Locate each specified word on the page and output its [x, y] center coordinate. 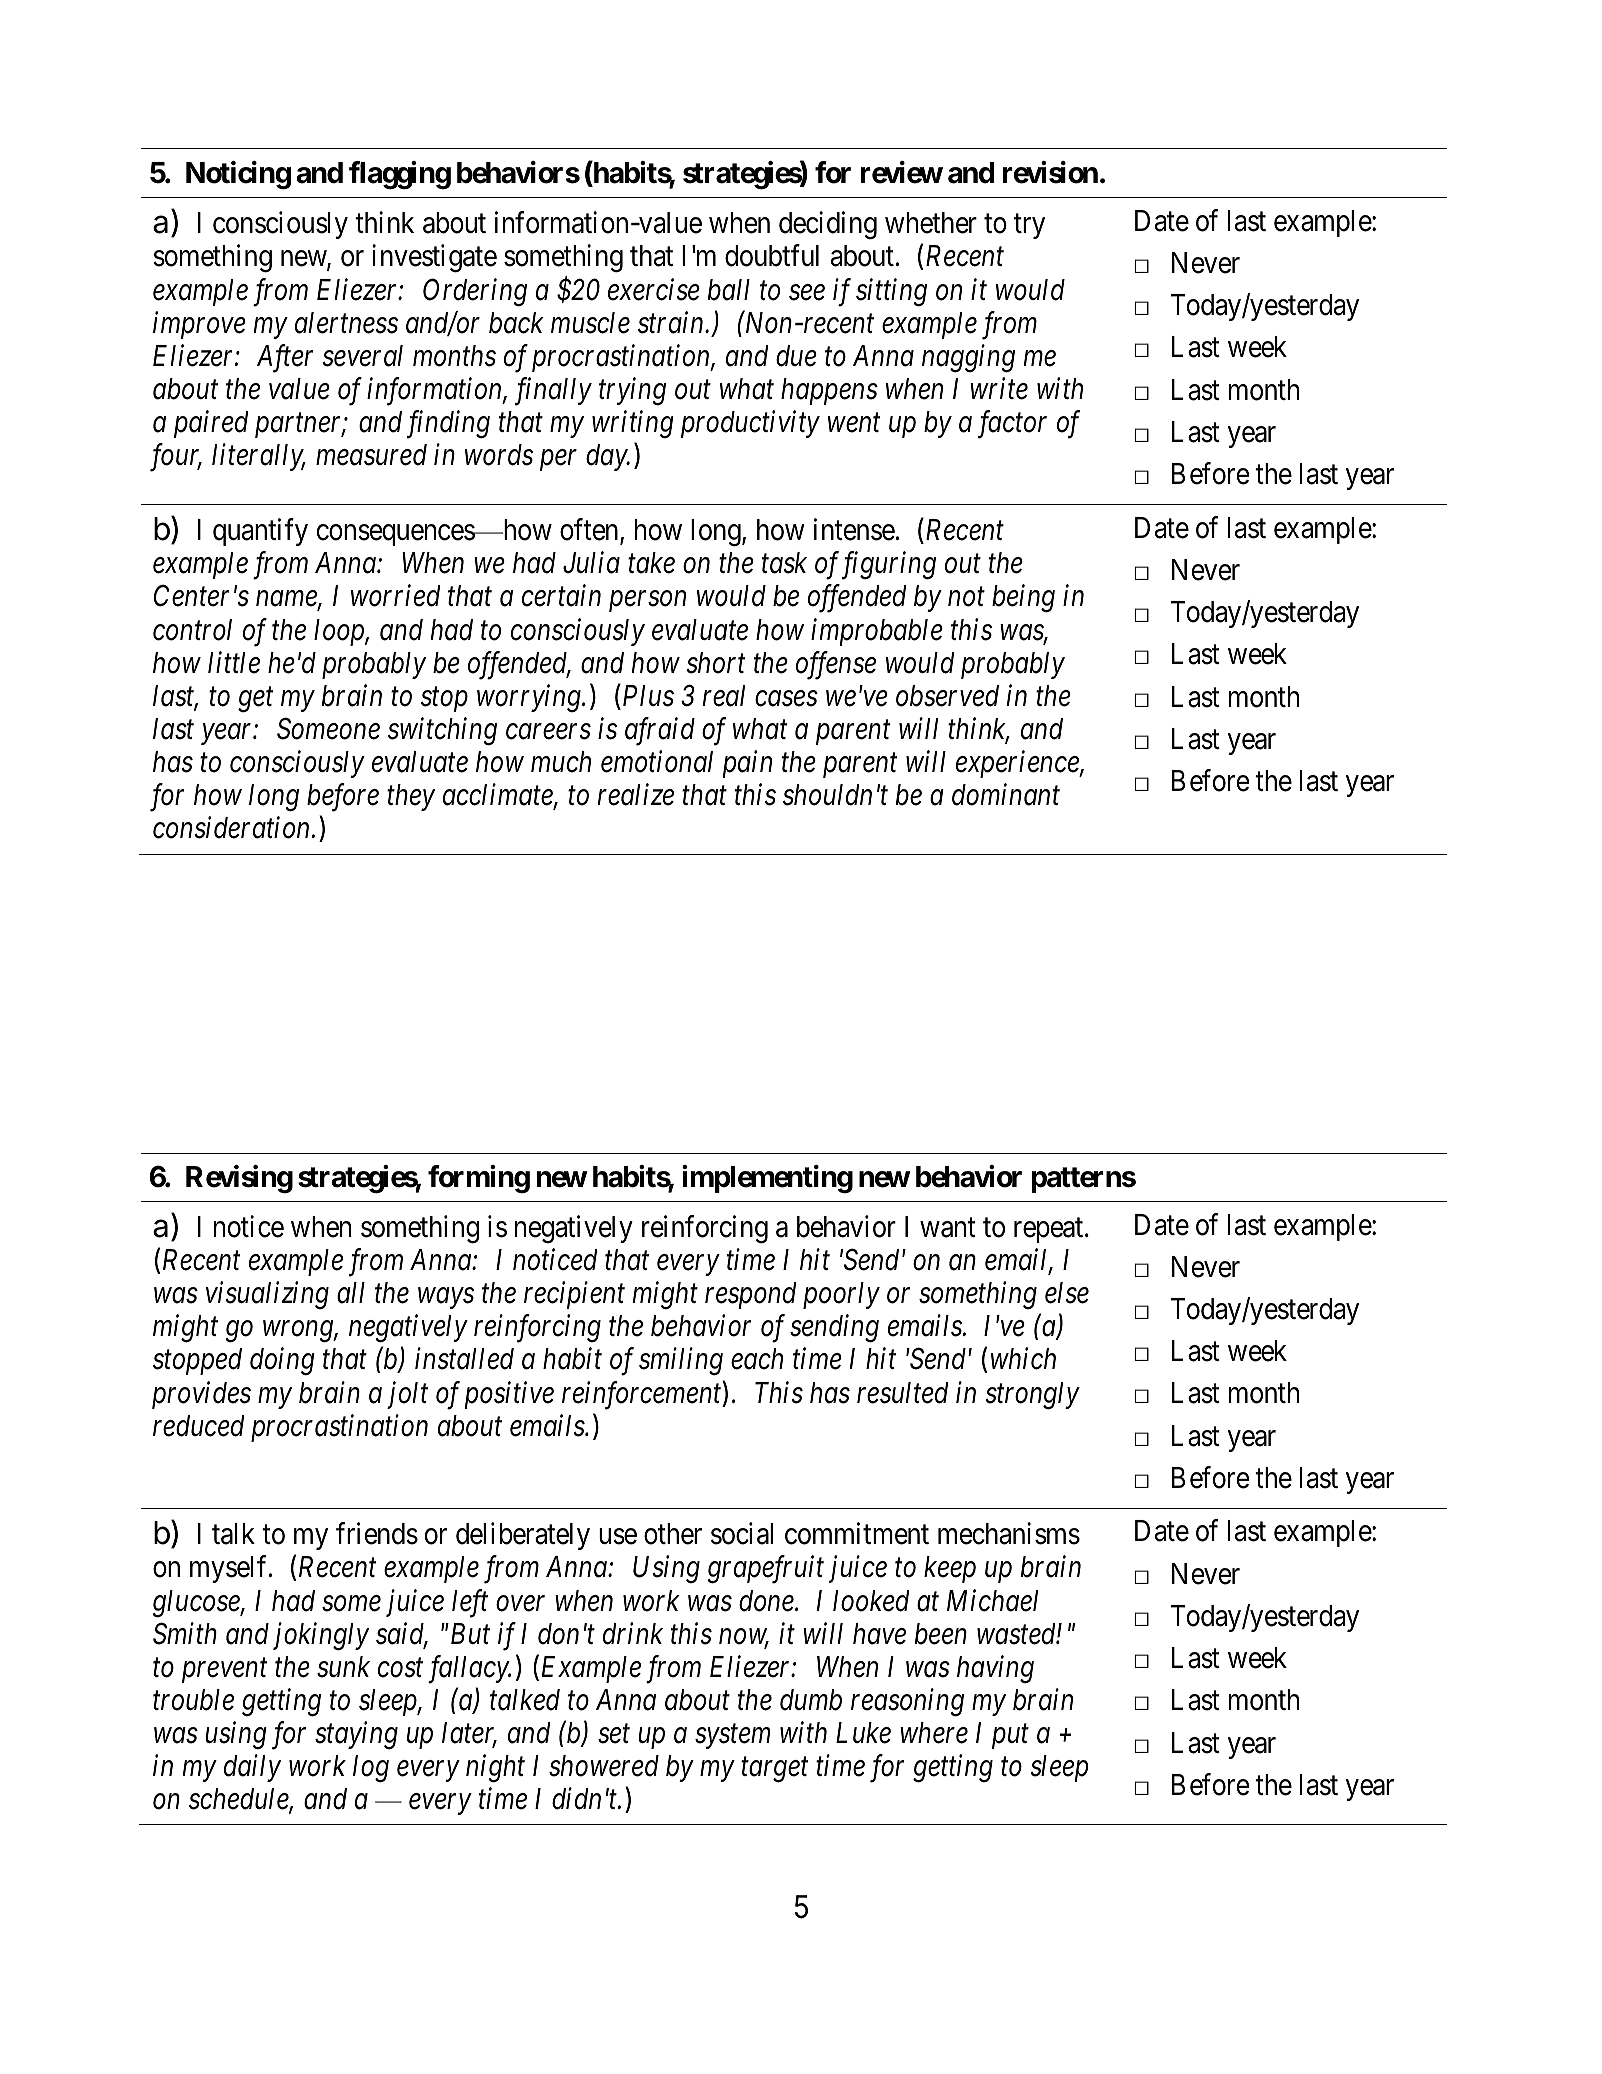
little [234, 662]
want [948, 1228]
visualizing [267, 1295]
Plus [647, 695]
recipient [574, 1296]
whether [931, 223]
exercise [654, 290]
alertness [346, 323]
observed [947, 696]
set [614, 1734]
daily [252, 1768]
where [934, 1733]
